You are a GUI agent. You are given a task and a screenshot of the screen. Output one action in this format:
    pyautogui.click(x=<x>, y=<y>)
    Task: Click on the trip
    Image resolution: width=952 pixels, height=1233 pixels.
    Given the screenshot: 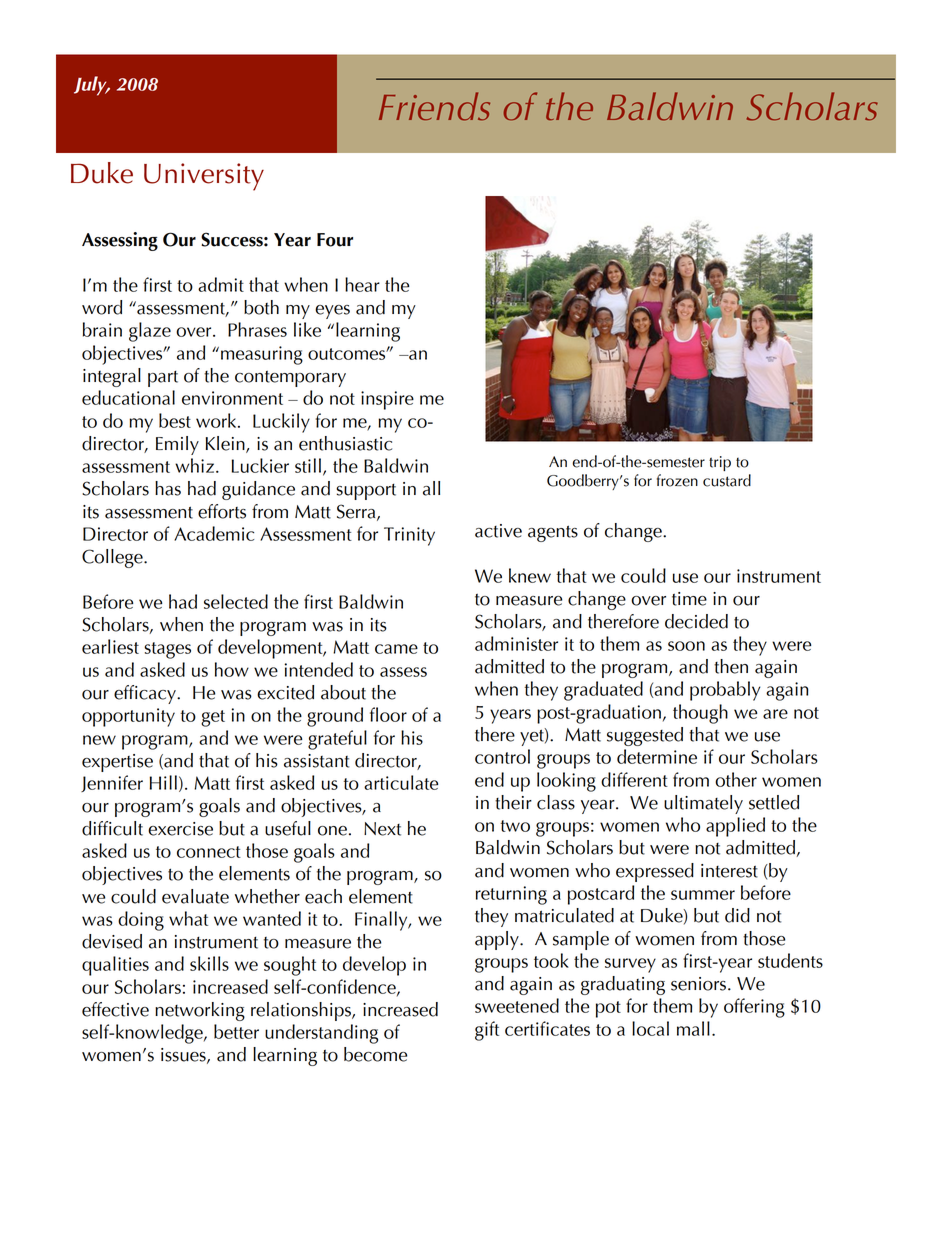 What is the action you would take?
    pyautogui.click(x=720, y=463)
